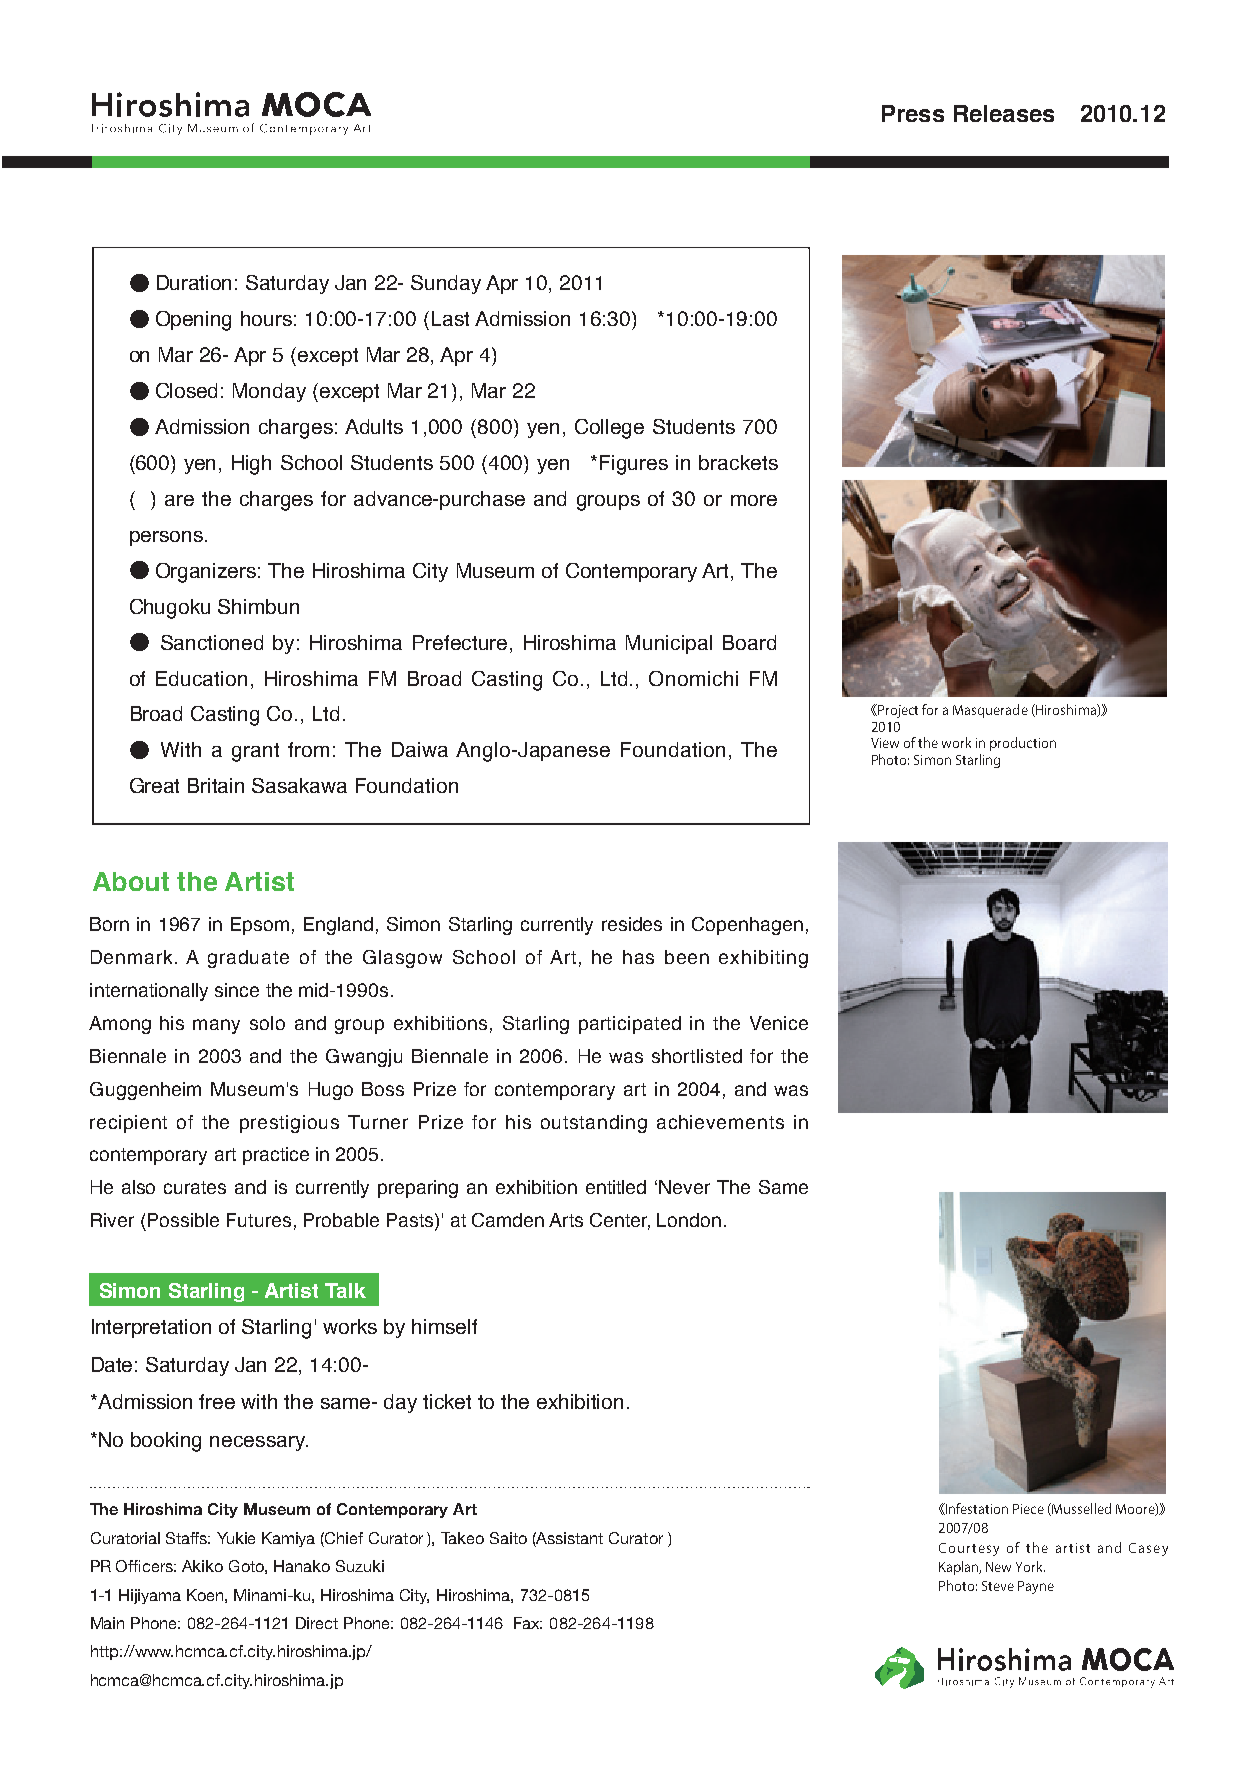 Image resolution: width=1257 pixels, height=1778 pixels. I want to click on Shimbun, so click(258, 606).
